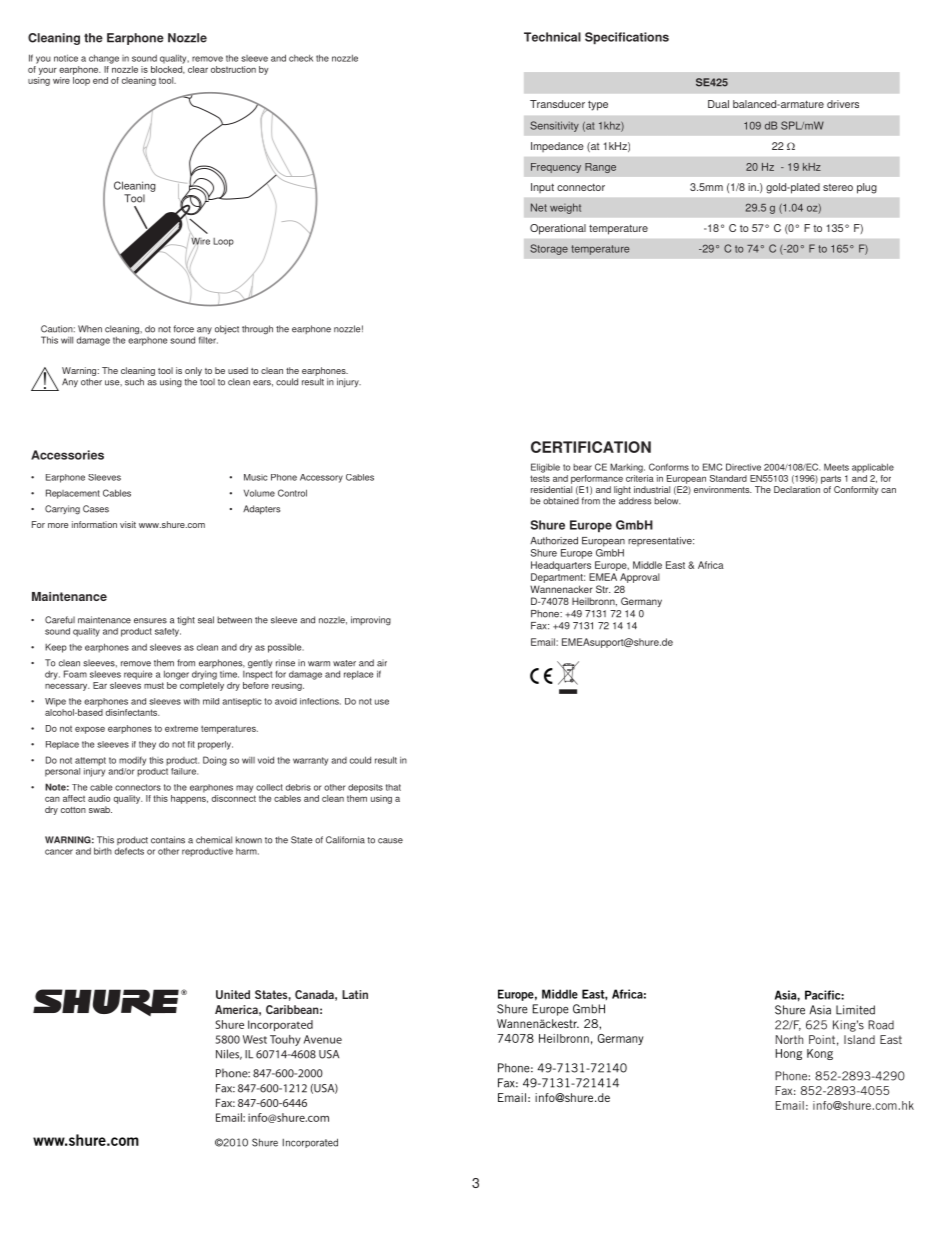  I want to click on Declaration, so click(797, 489).
